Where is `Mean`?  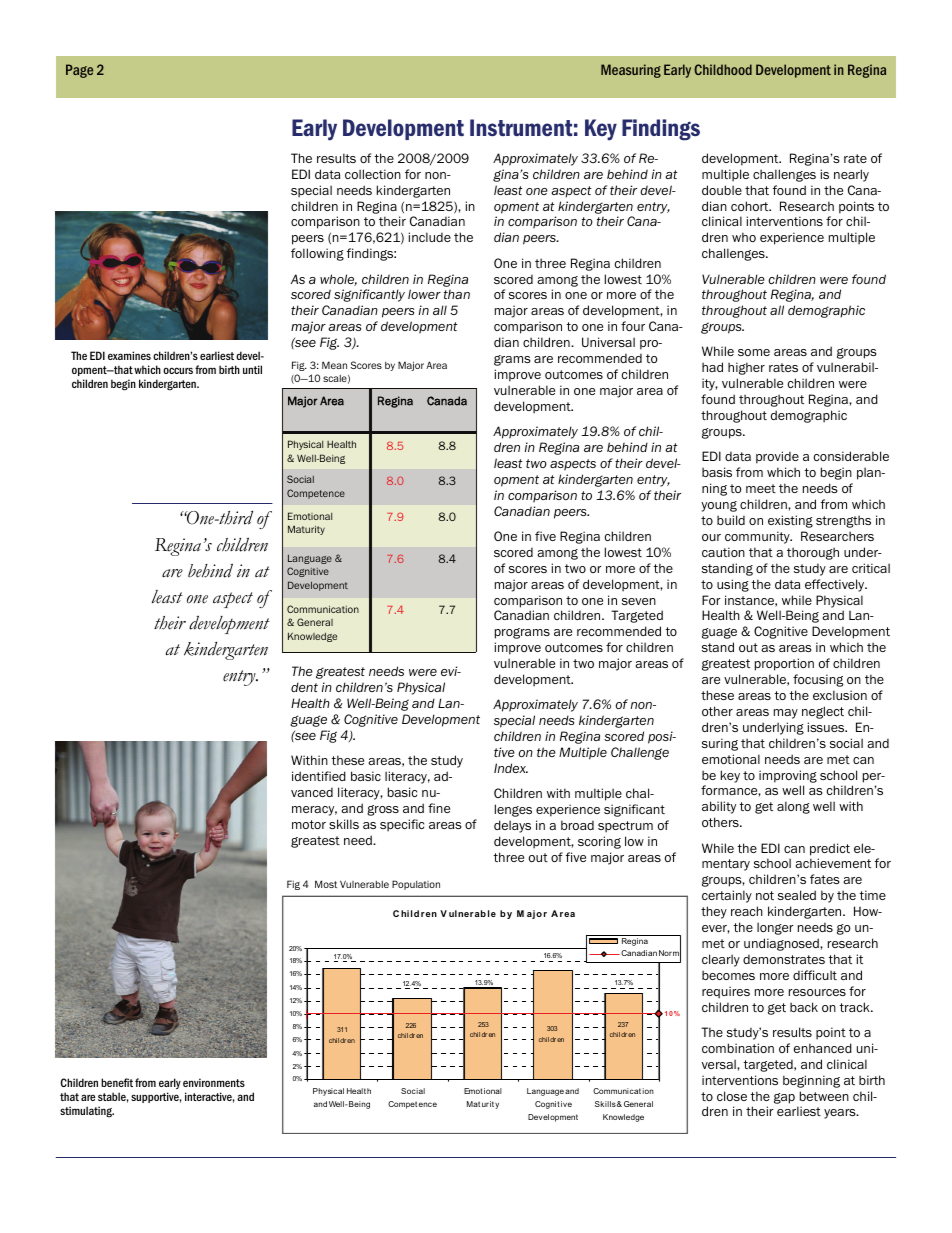
Mean is located at coordinates (334, 365).
